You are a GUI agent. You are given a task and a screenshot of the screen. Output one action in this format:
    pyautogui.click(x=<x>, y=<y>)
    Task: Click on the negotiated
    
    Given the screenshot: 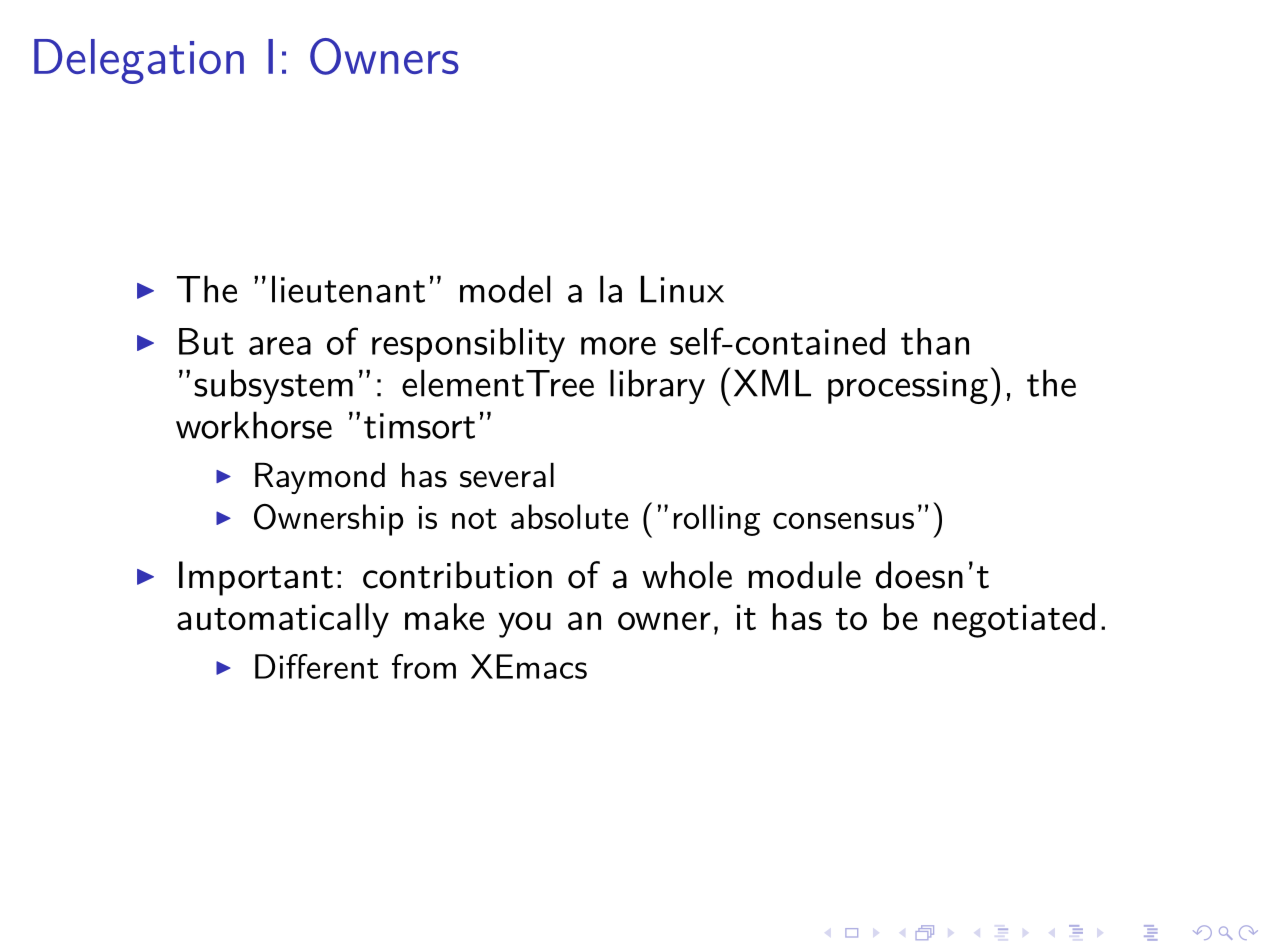 What is the action you would take?
    pyautogui.click(x=1014, y=620)
